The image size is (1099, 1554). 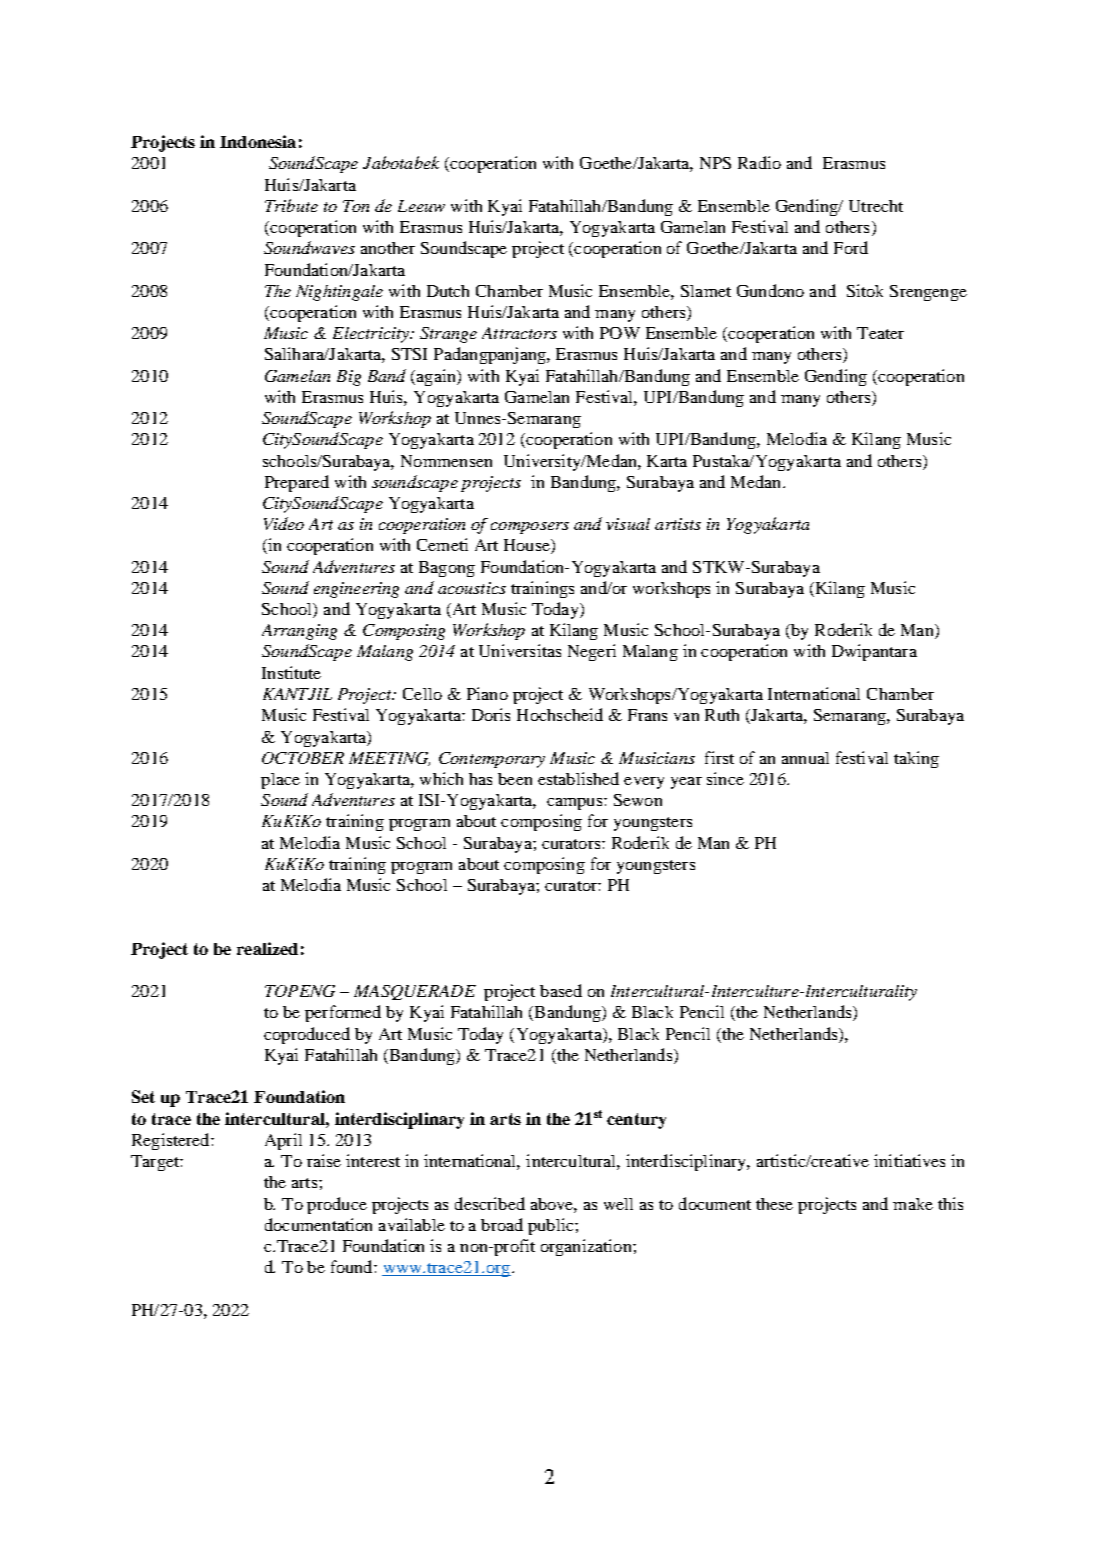 What do you see at coordinates (909, 1160) in the document?
I see `initiatives` at bounding box center [909, 1160].
